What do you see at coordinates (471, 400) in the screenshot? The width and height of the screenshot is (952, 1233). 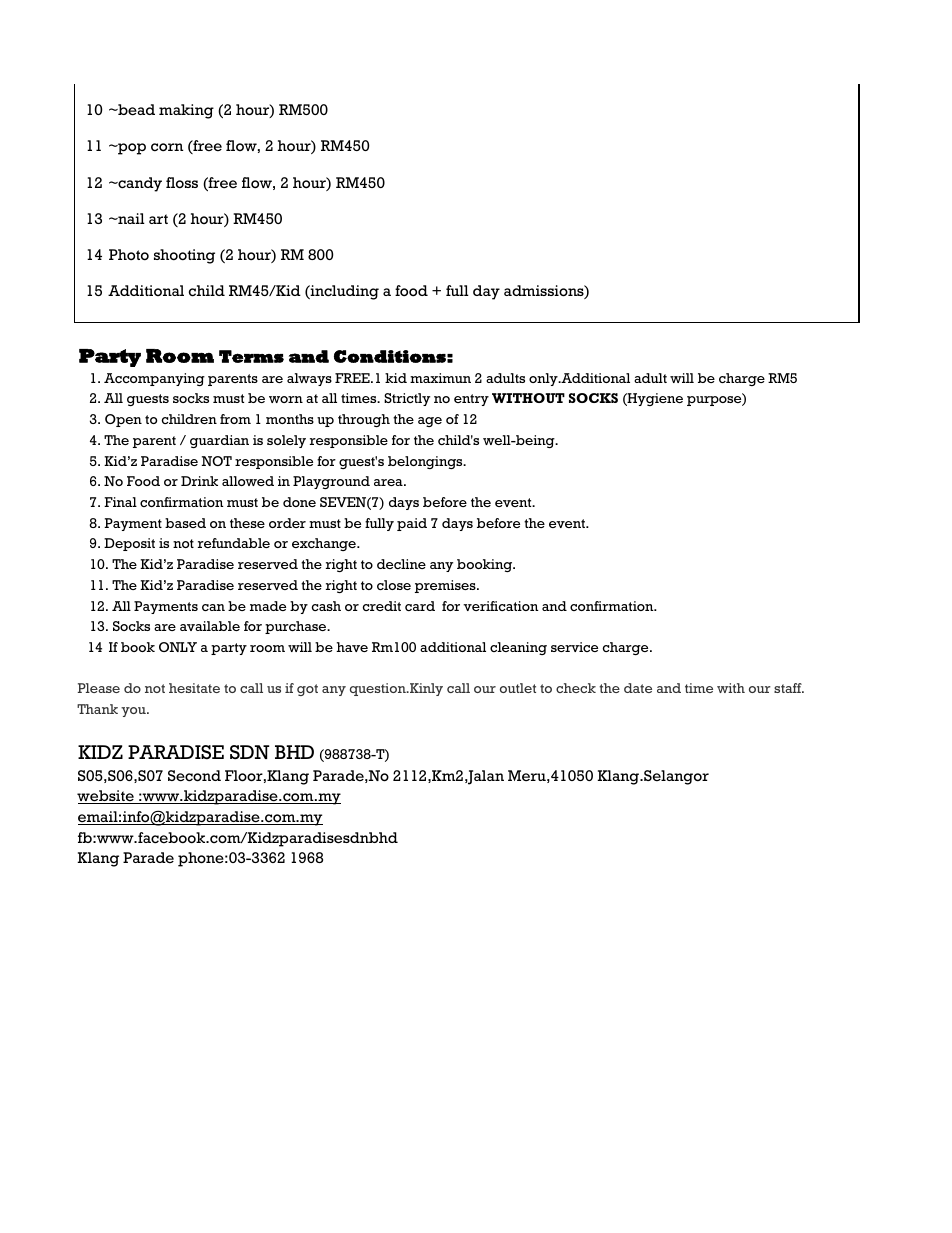 I see `entry` at bounding box center [471, 400].
